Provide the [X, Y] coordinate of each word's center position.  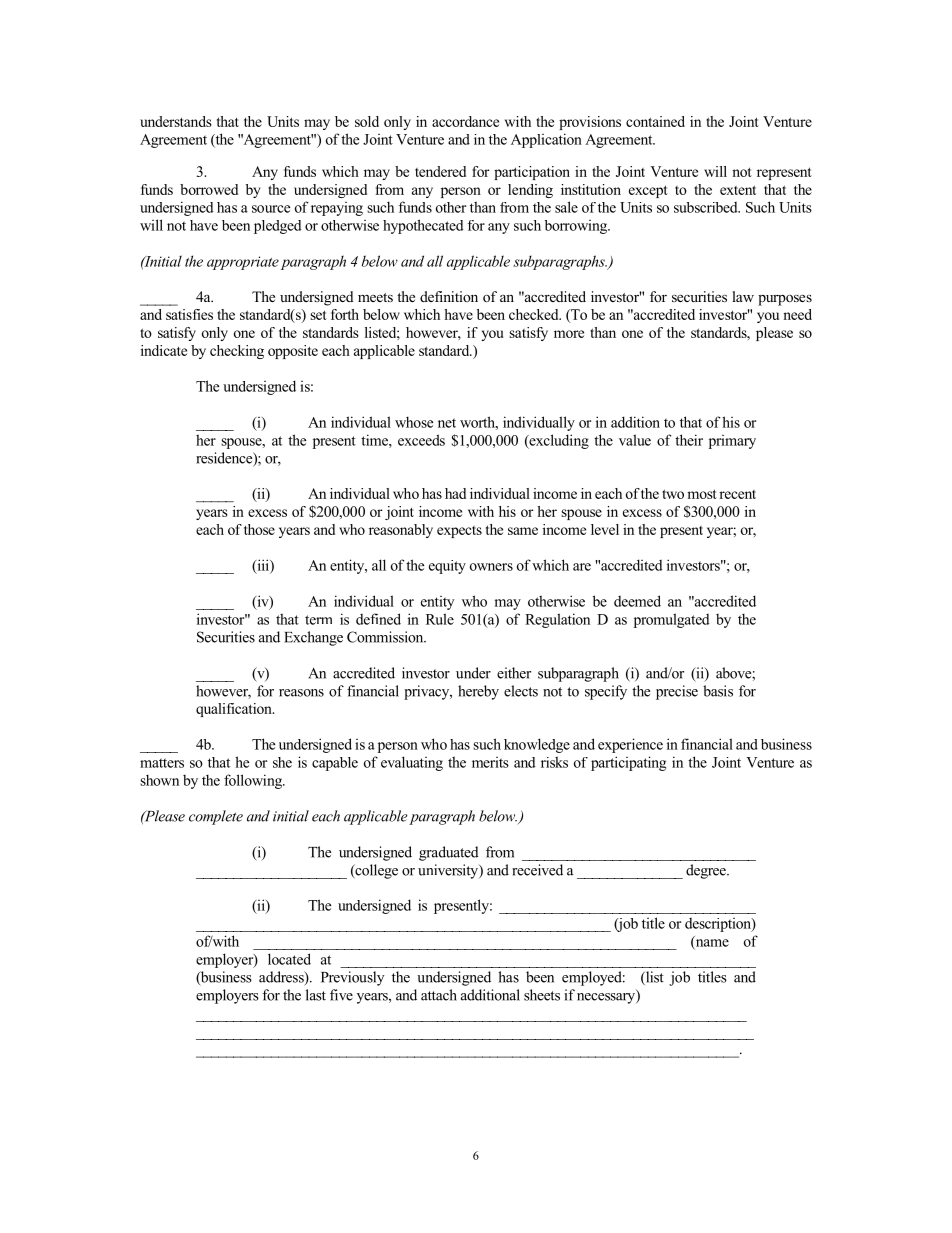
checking [237, 352]
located [289, 959]
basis [718, 691]
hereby [478, 692]
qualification [235, 710]
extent [738, 190]
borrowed [209, 189]
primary [732, 442]
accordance [465, 121]
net [447, 423]
